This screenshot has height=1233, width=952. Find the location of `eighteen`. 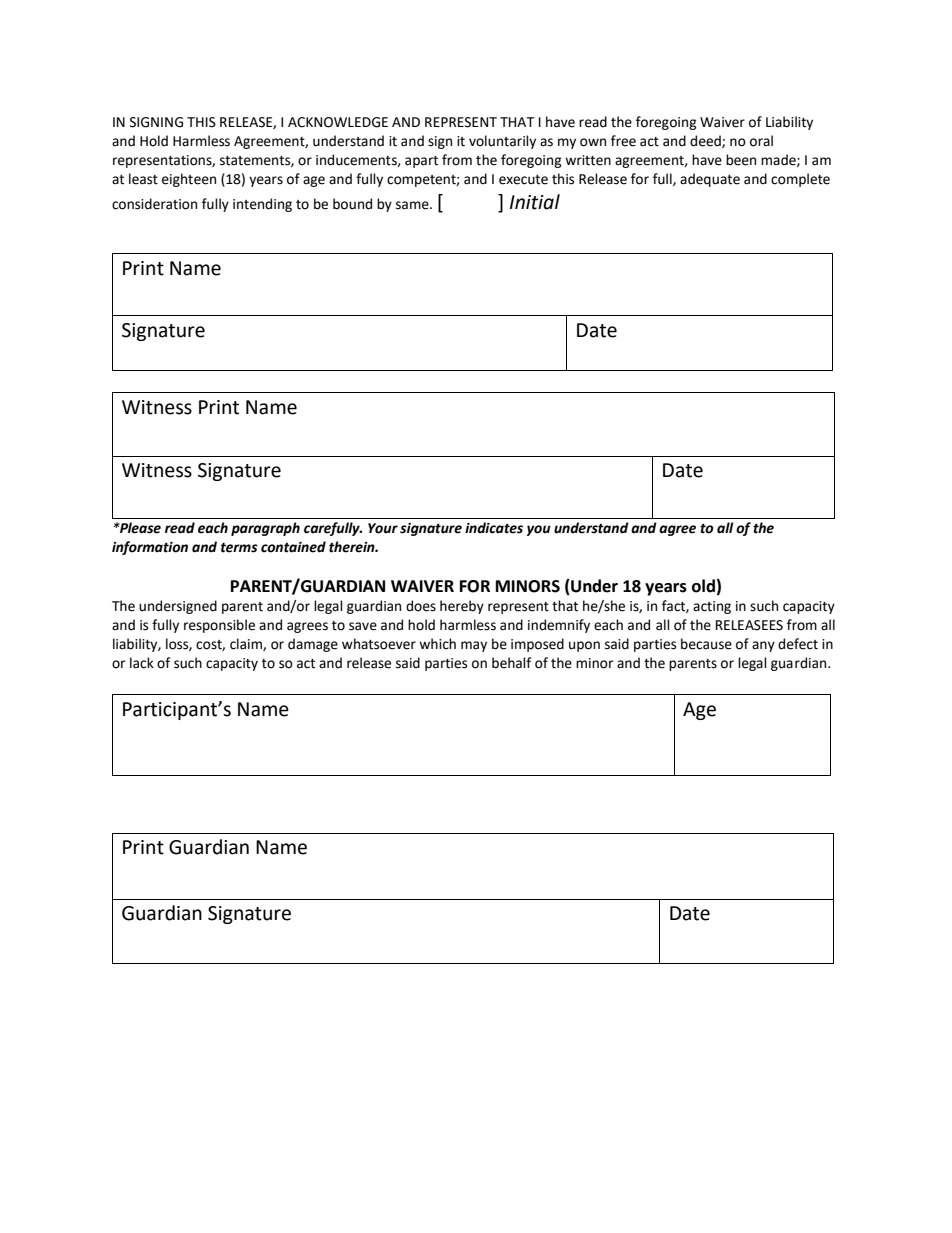

eighteen is located at coordinates (189, 180).
